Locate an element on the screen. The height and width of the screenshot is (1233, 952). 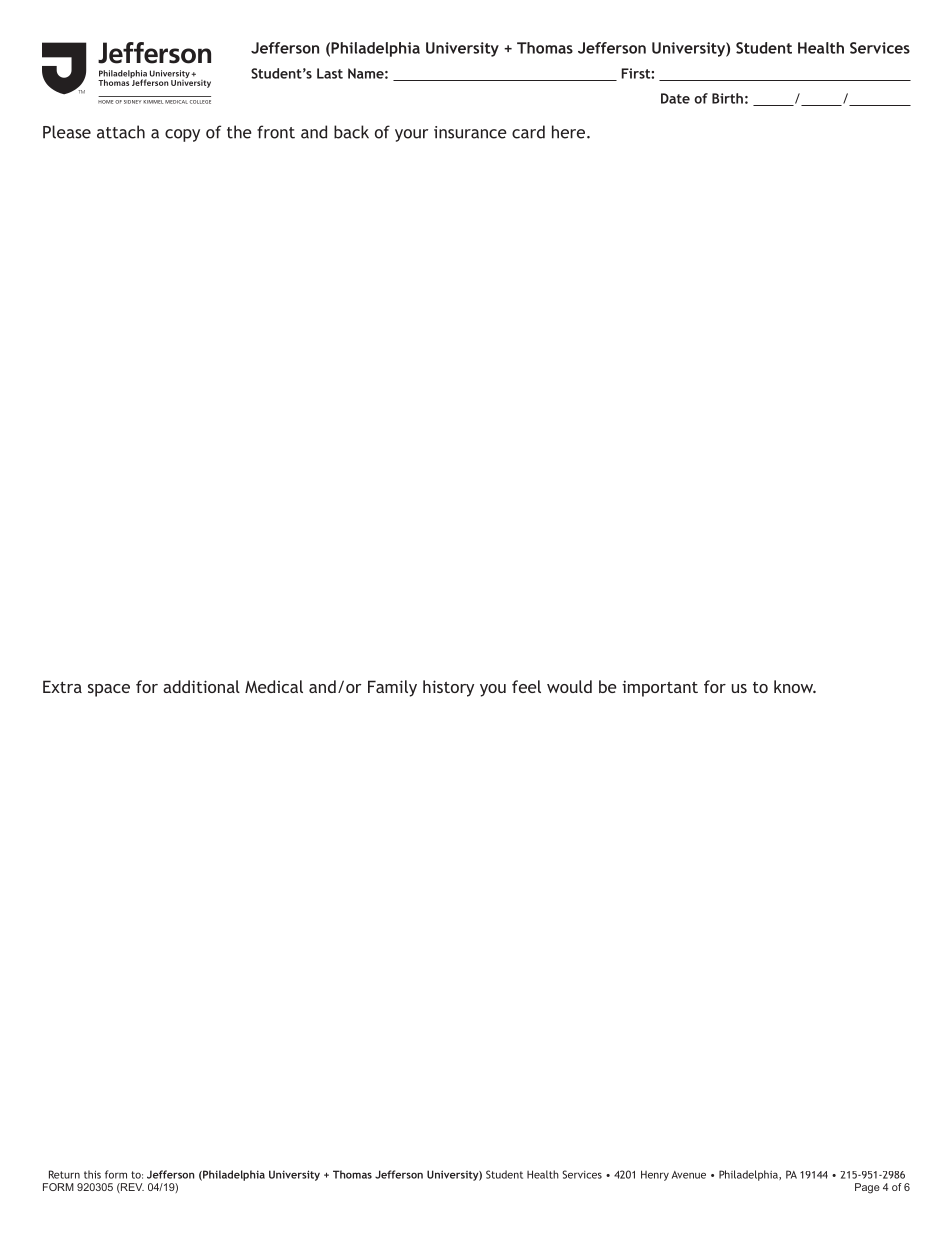
Henry is located at coordinates (655, 1175).
